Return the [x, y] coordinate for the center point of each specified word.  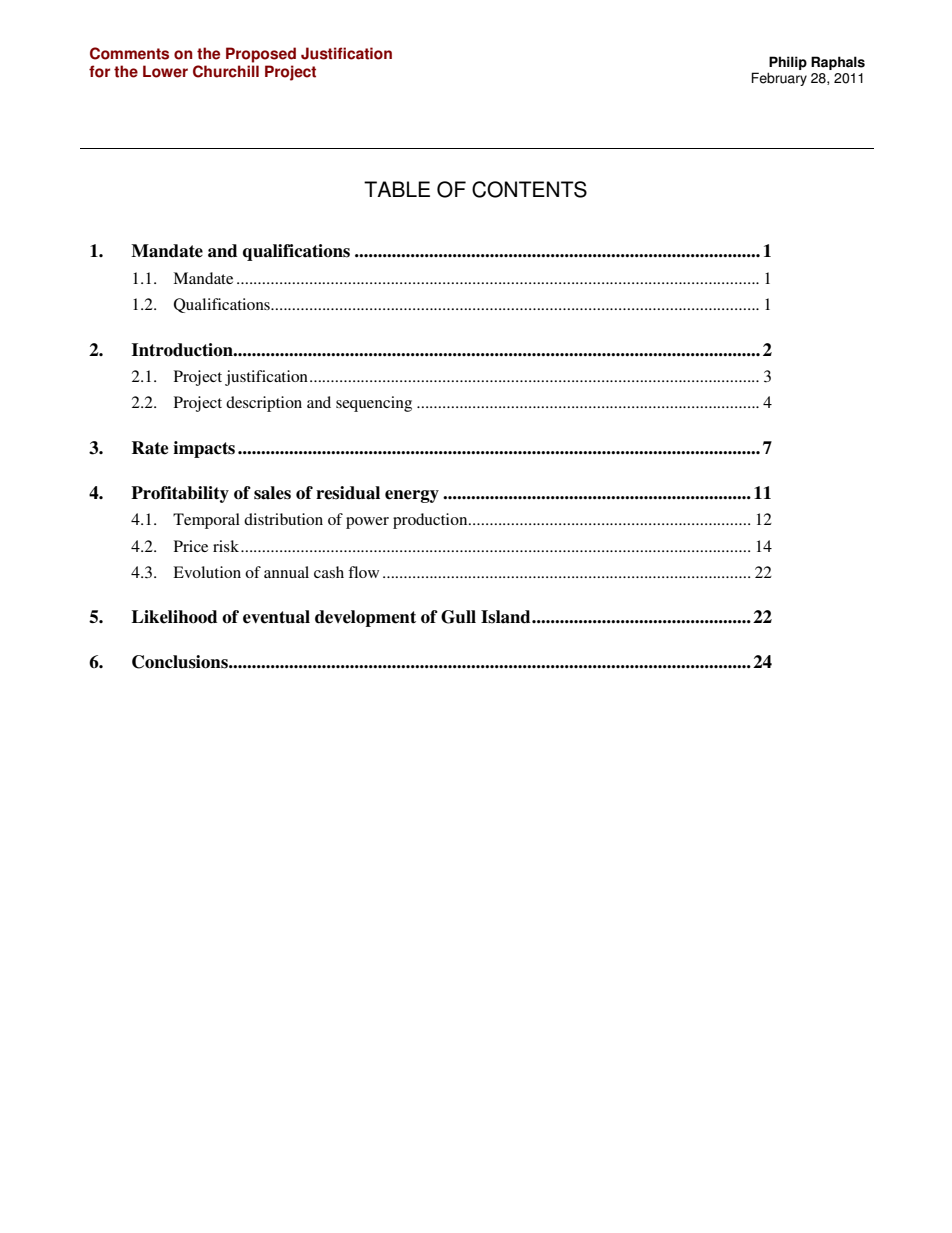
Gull [458, 617]
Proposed [261, 55]
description [264, 404]
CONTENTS [529, 189]
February [779, 79]
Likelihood [174, 617]
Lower [165, 71]
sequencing [374, 404]
